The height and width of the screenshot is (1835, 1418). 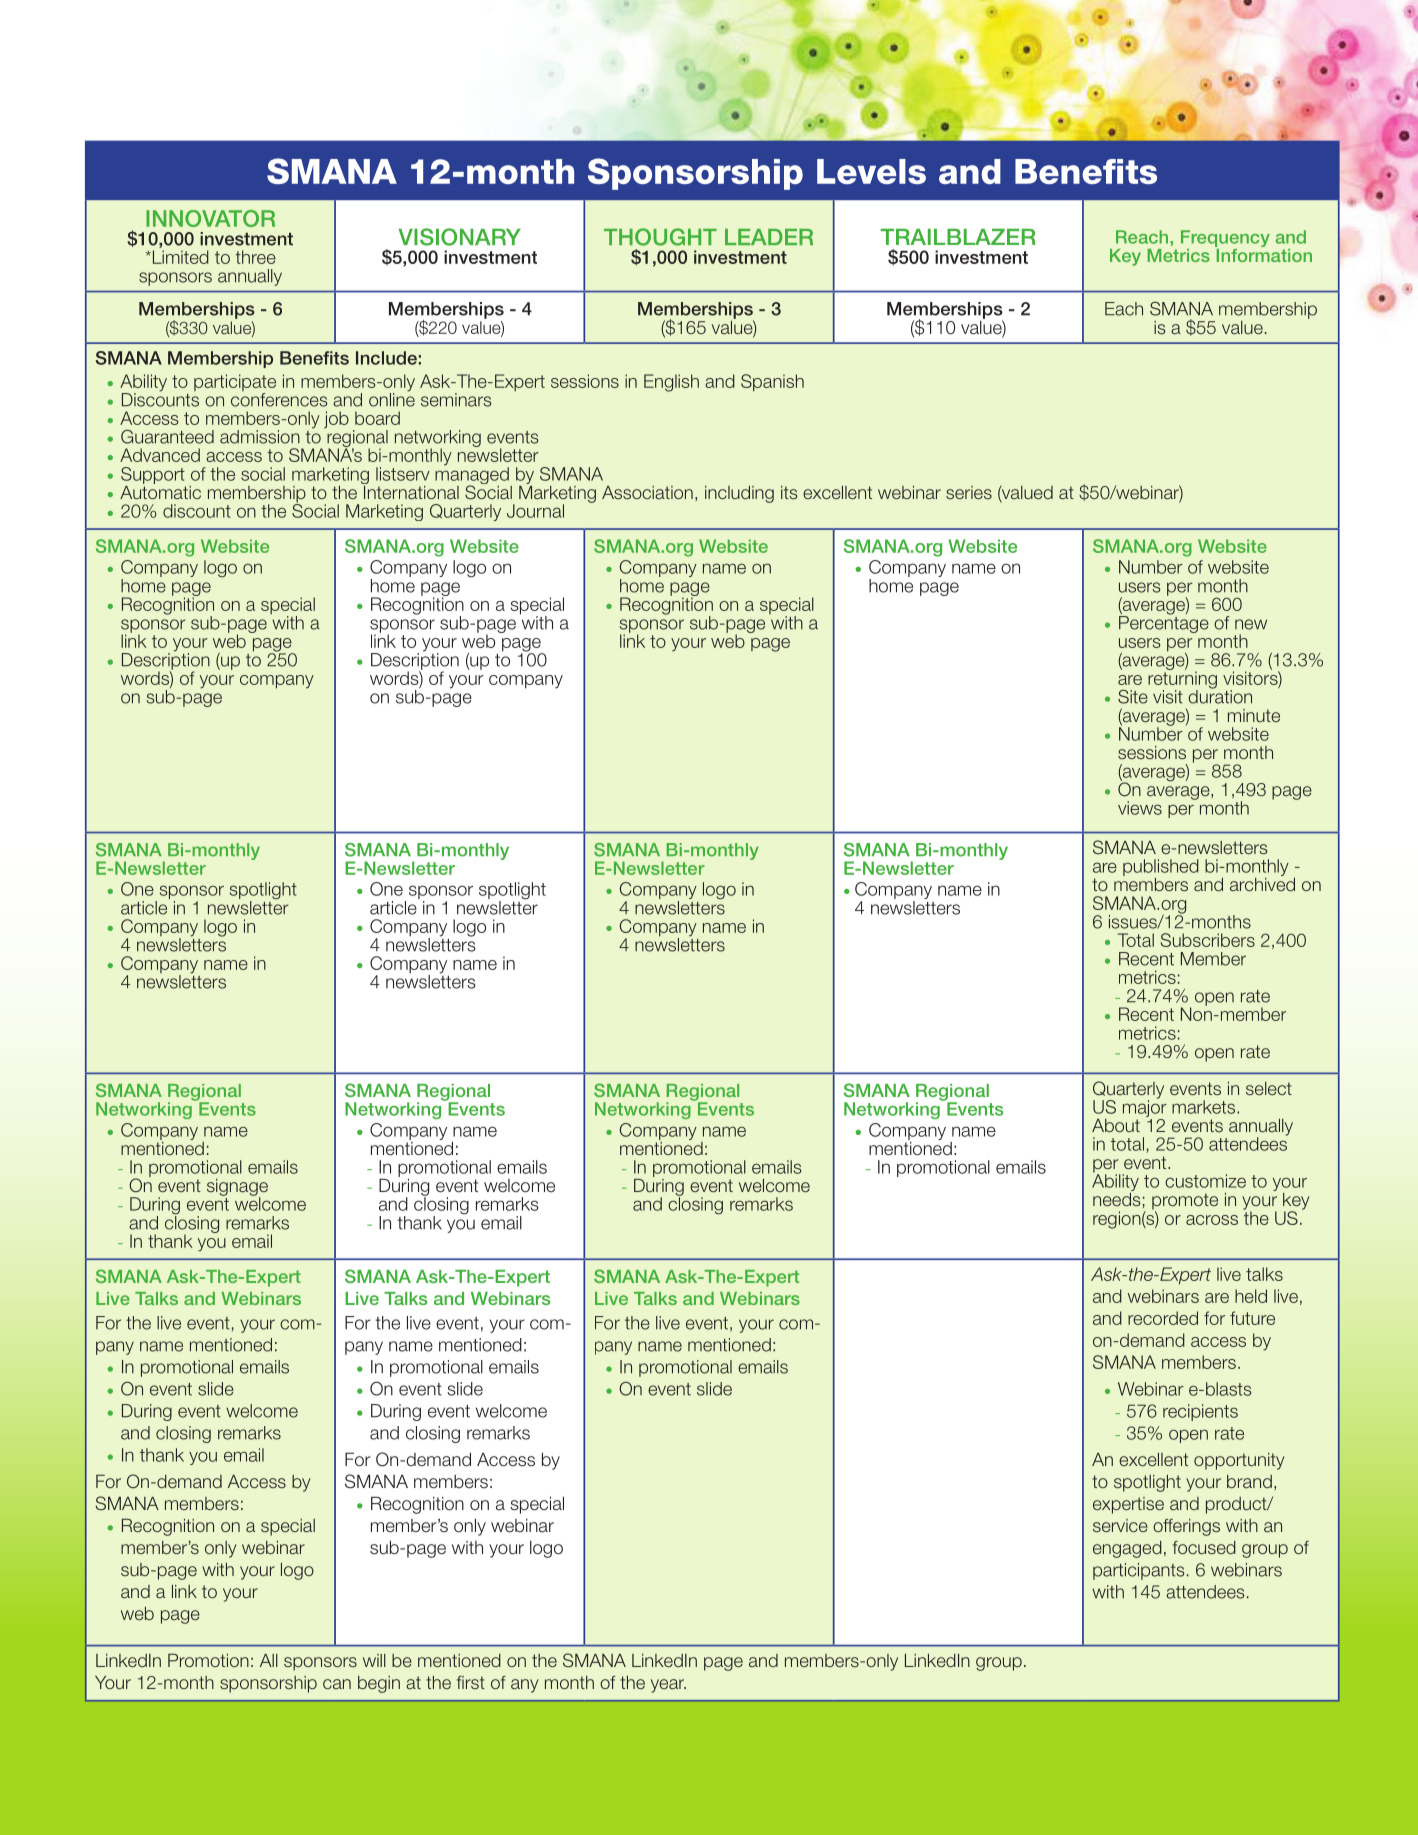 I want to click on Frequency, so click(x=1225, y=240).
